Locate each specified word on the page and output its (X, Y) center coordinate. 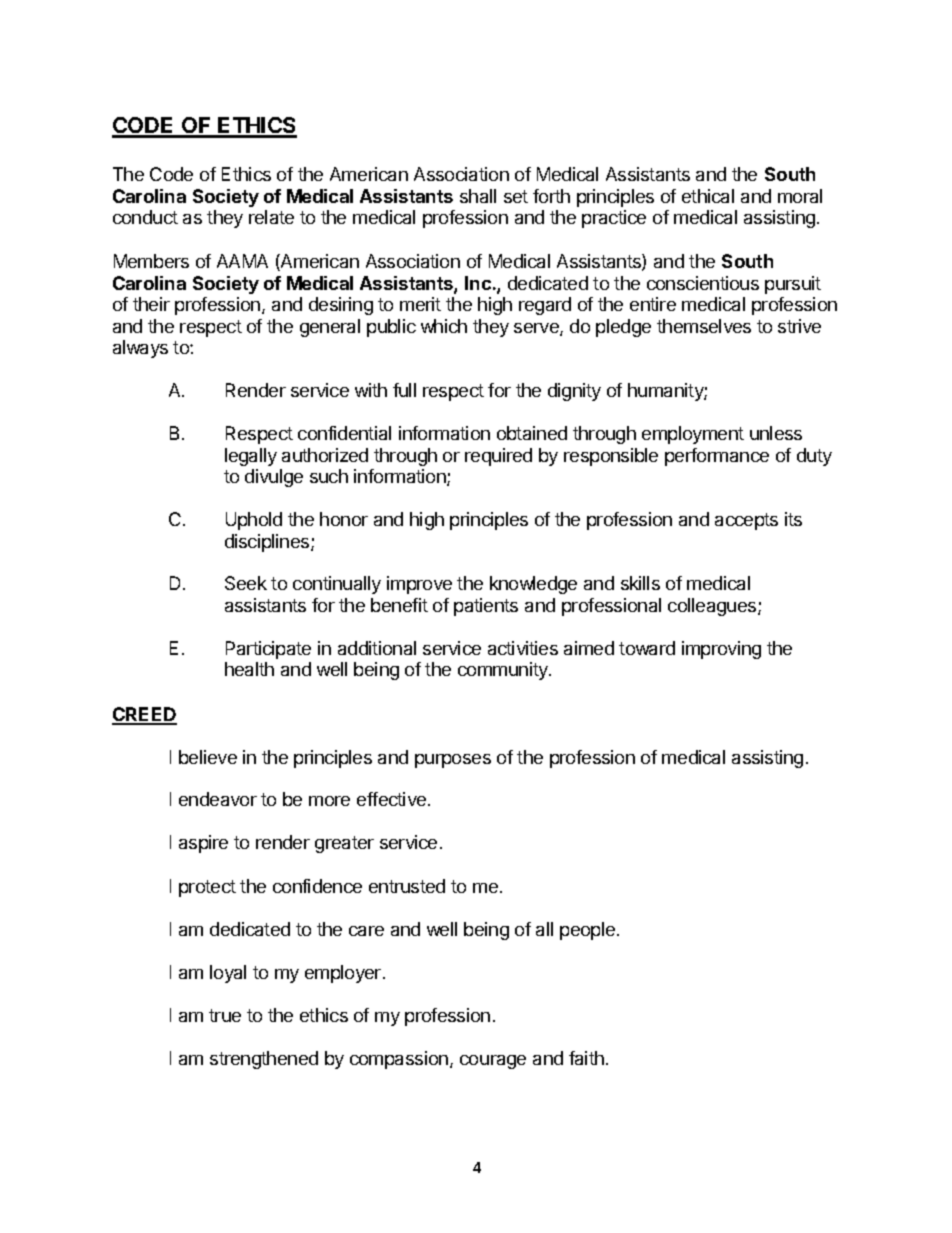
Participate (268, 650)
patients (486, 607)
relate (271, 217)
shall (478, 196)
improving (721, 650)
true (225, 1015)
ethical (708, 196)
